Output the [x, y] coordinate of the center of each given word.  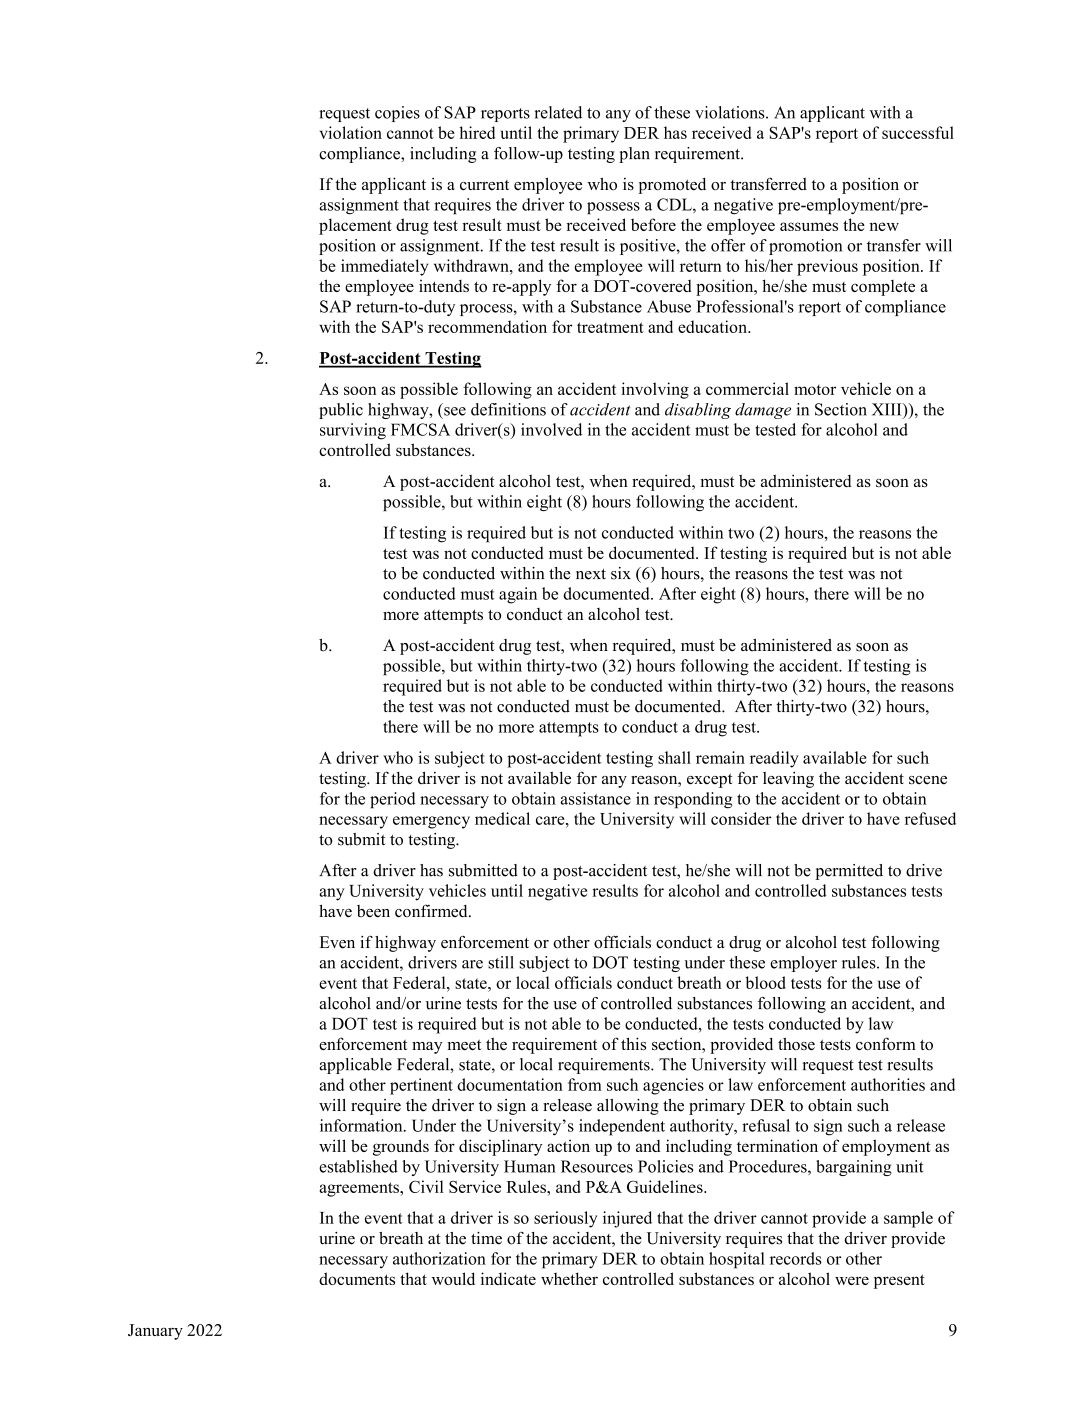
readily [774, 759]
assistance [596, 798]
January [155, 1332]
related [558, 112]
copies [397, 114]
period [393, 800]
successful [918, 132]
